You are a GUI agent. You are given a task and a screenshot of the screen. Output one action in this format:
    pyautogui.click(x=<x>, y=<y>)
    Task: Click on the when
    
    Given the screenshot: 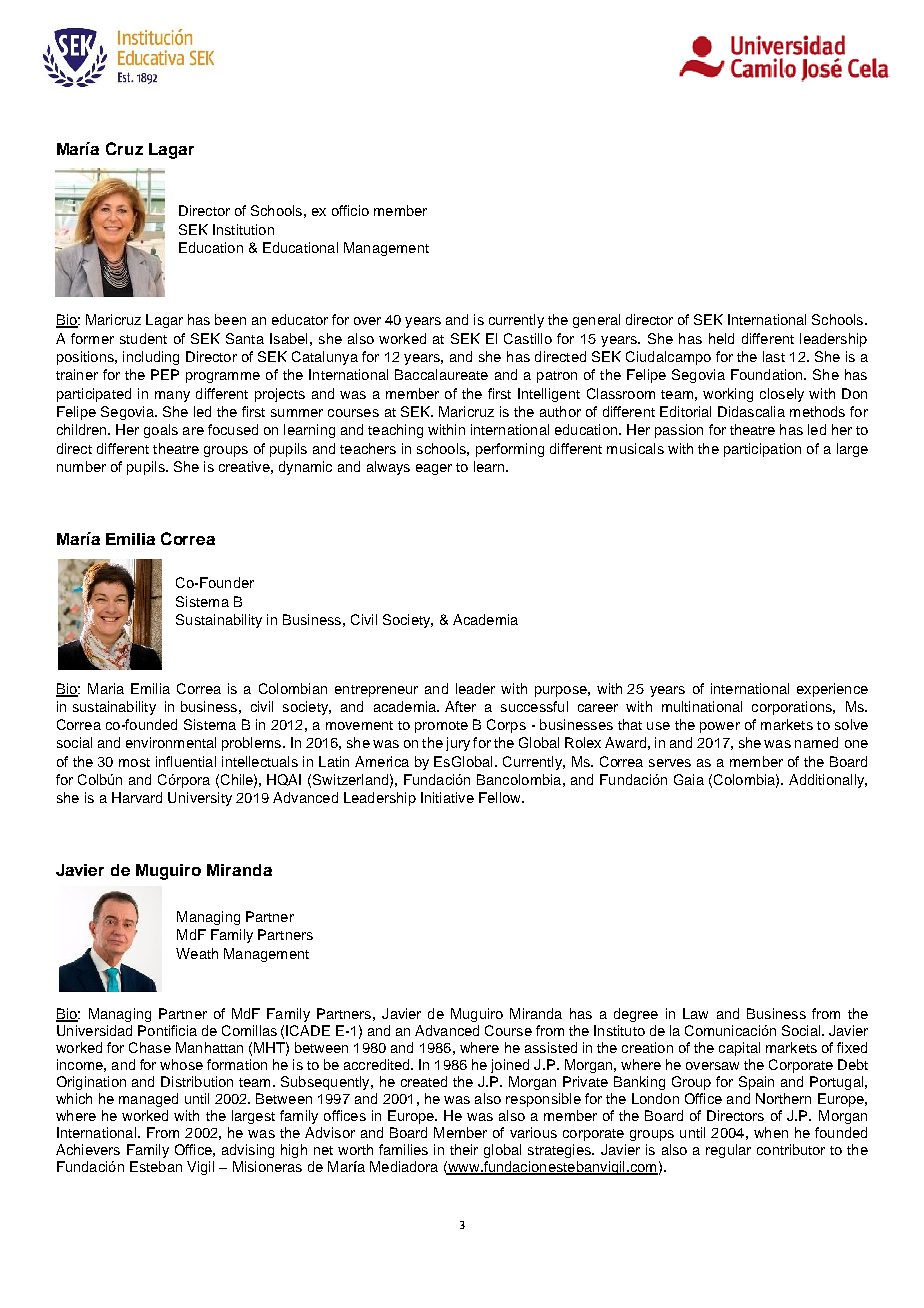 What is the action you would take?
    pyautogui.click(x=771, y=1132)
